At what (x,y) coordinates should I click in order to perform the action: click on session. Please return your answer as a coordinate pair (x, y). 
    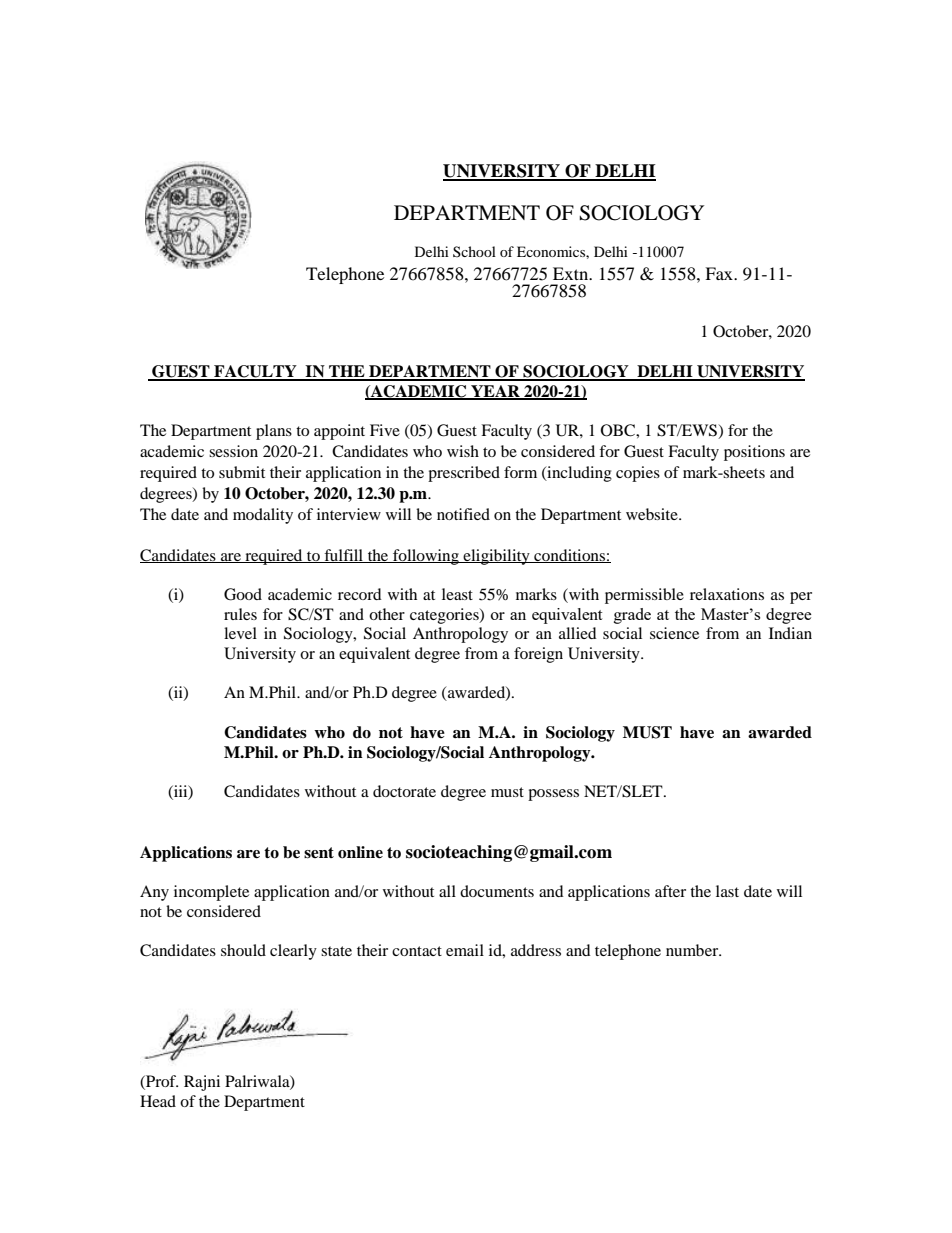
    Looking at the image, I should click on (233, 451).
